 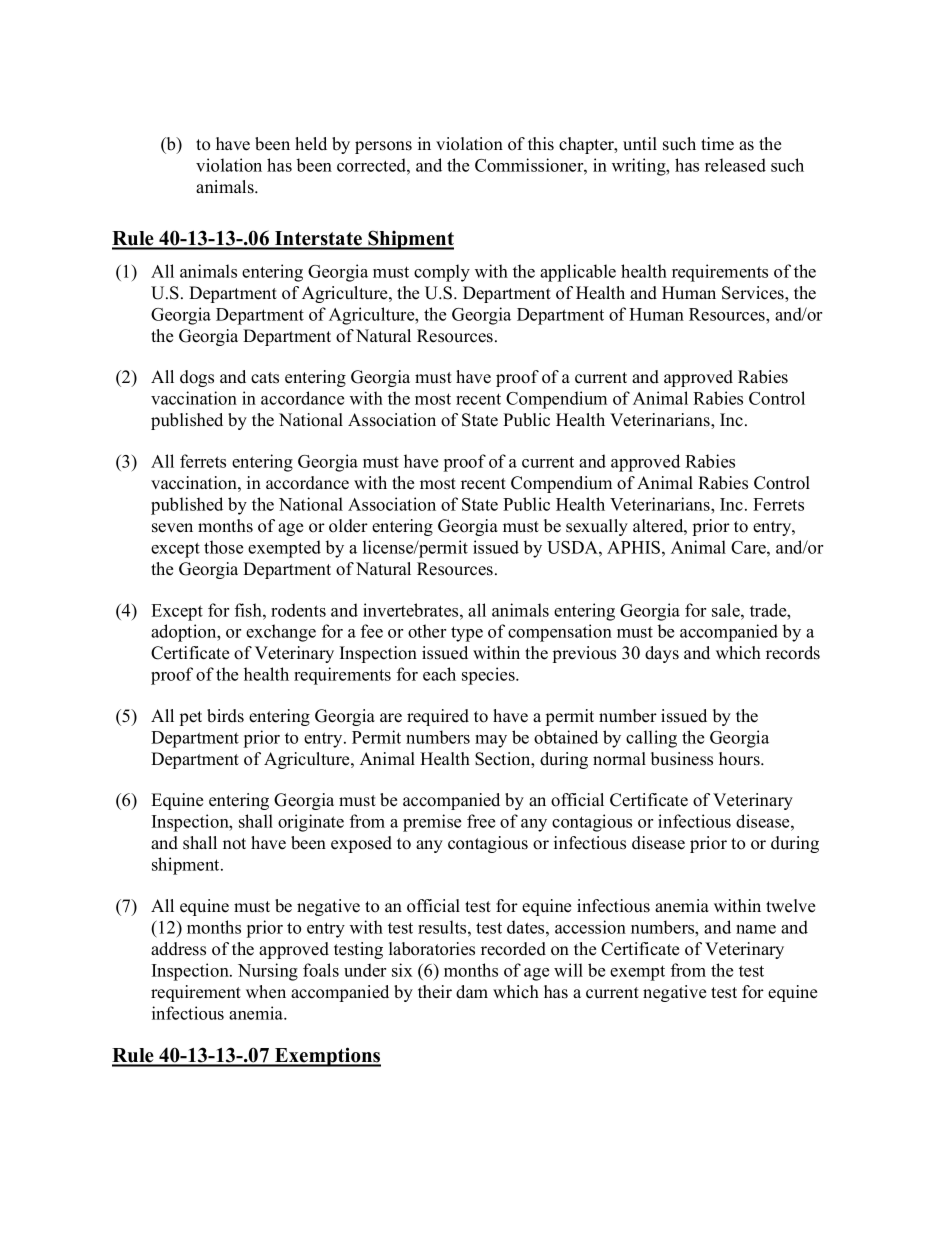 What do you see at coordinates (412, 610) in the screenshot?
I see `invertebrates` at bounding box center [412, 610].
